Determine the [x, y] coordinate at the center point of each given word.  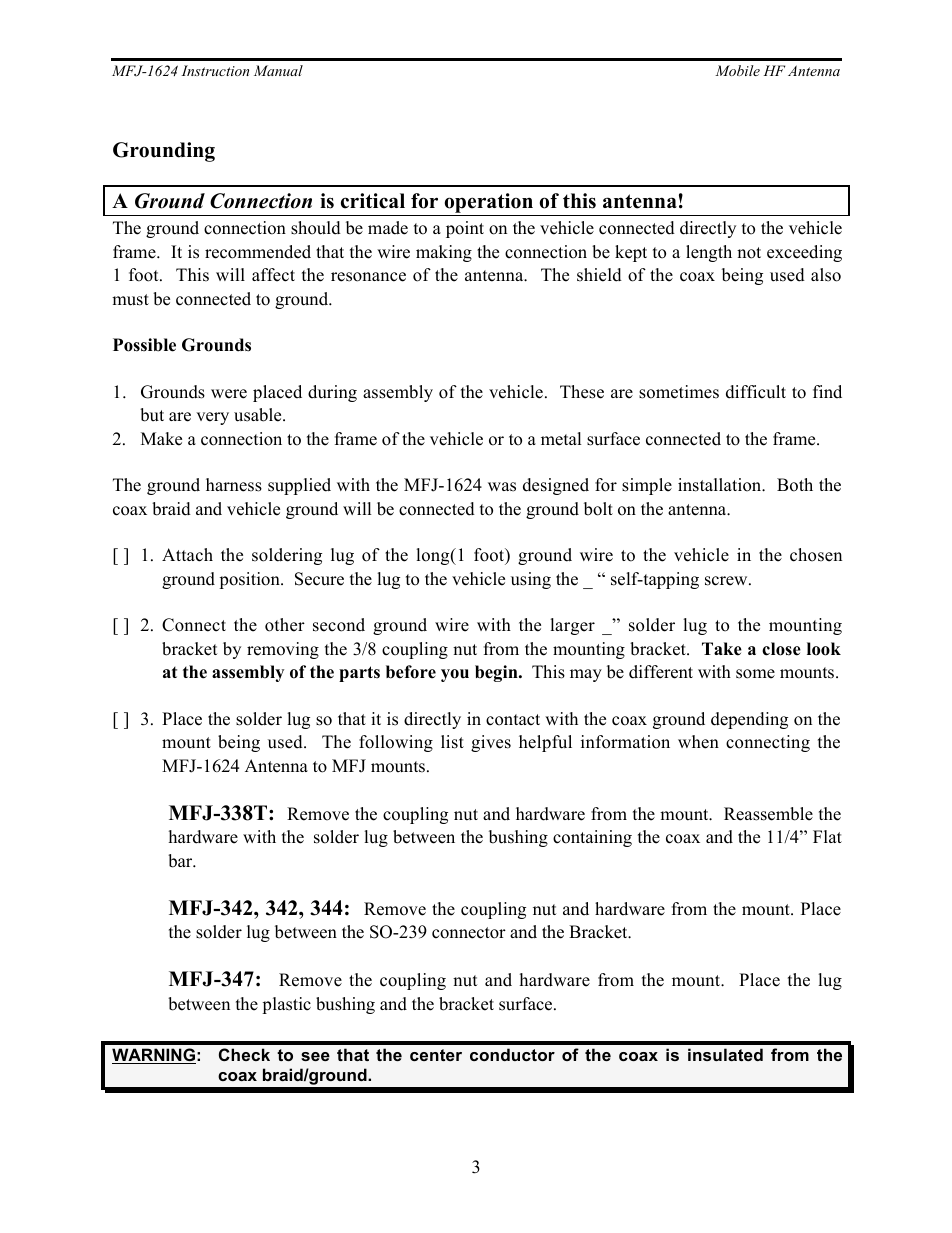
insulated [725, 1054]
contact [513, 720]
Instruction [215, 70]
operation [488, 204]
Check [244, 1054]
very [212, 418]
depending [749, 720]
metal [561, 439]
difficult [756, 392]
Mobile [737, 70]
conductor [512, 1054]
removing [283, 650]
